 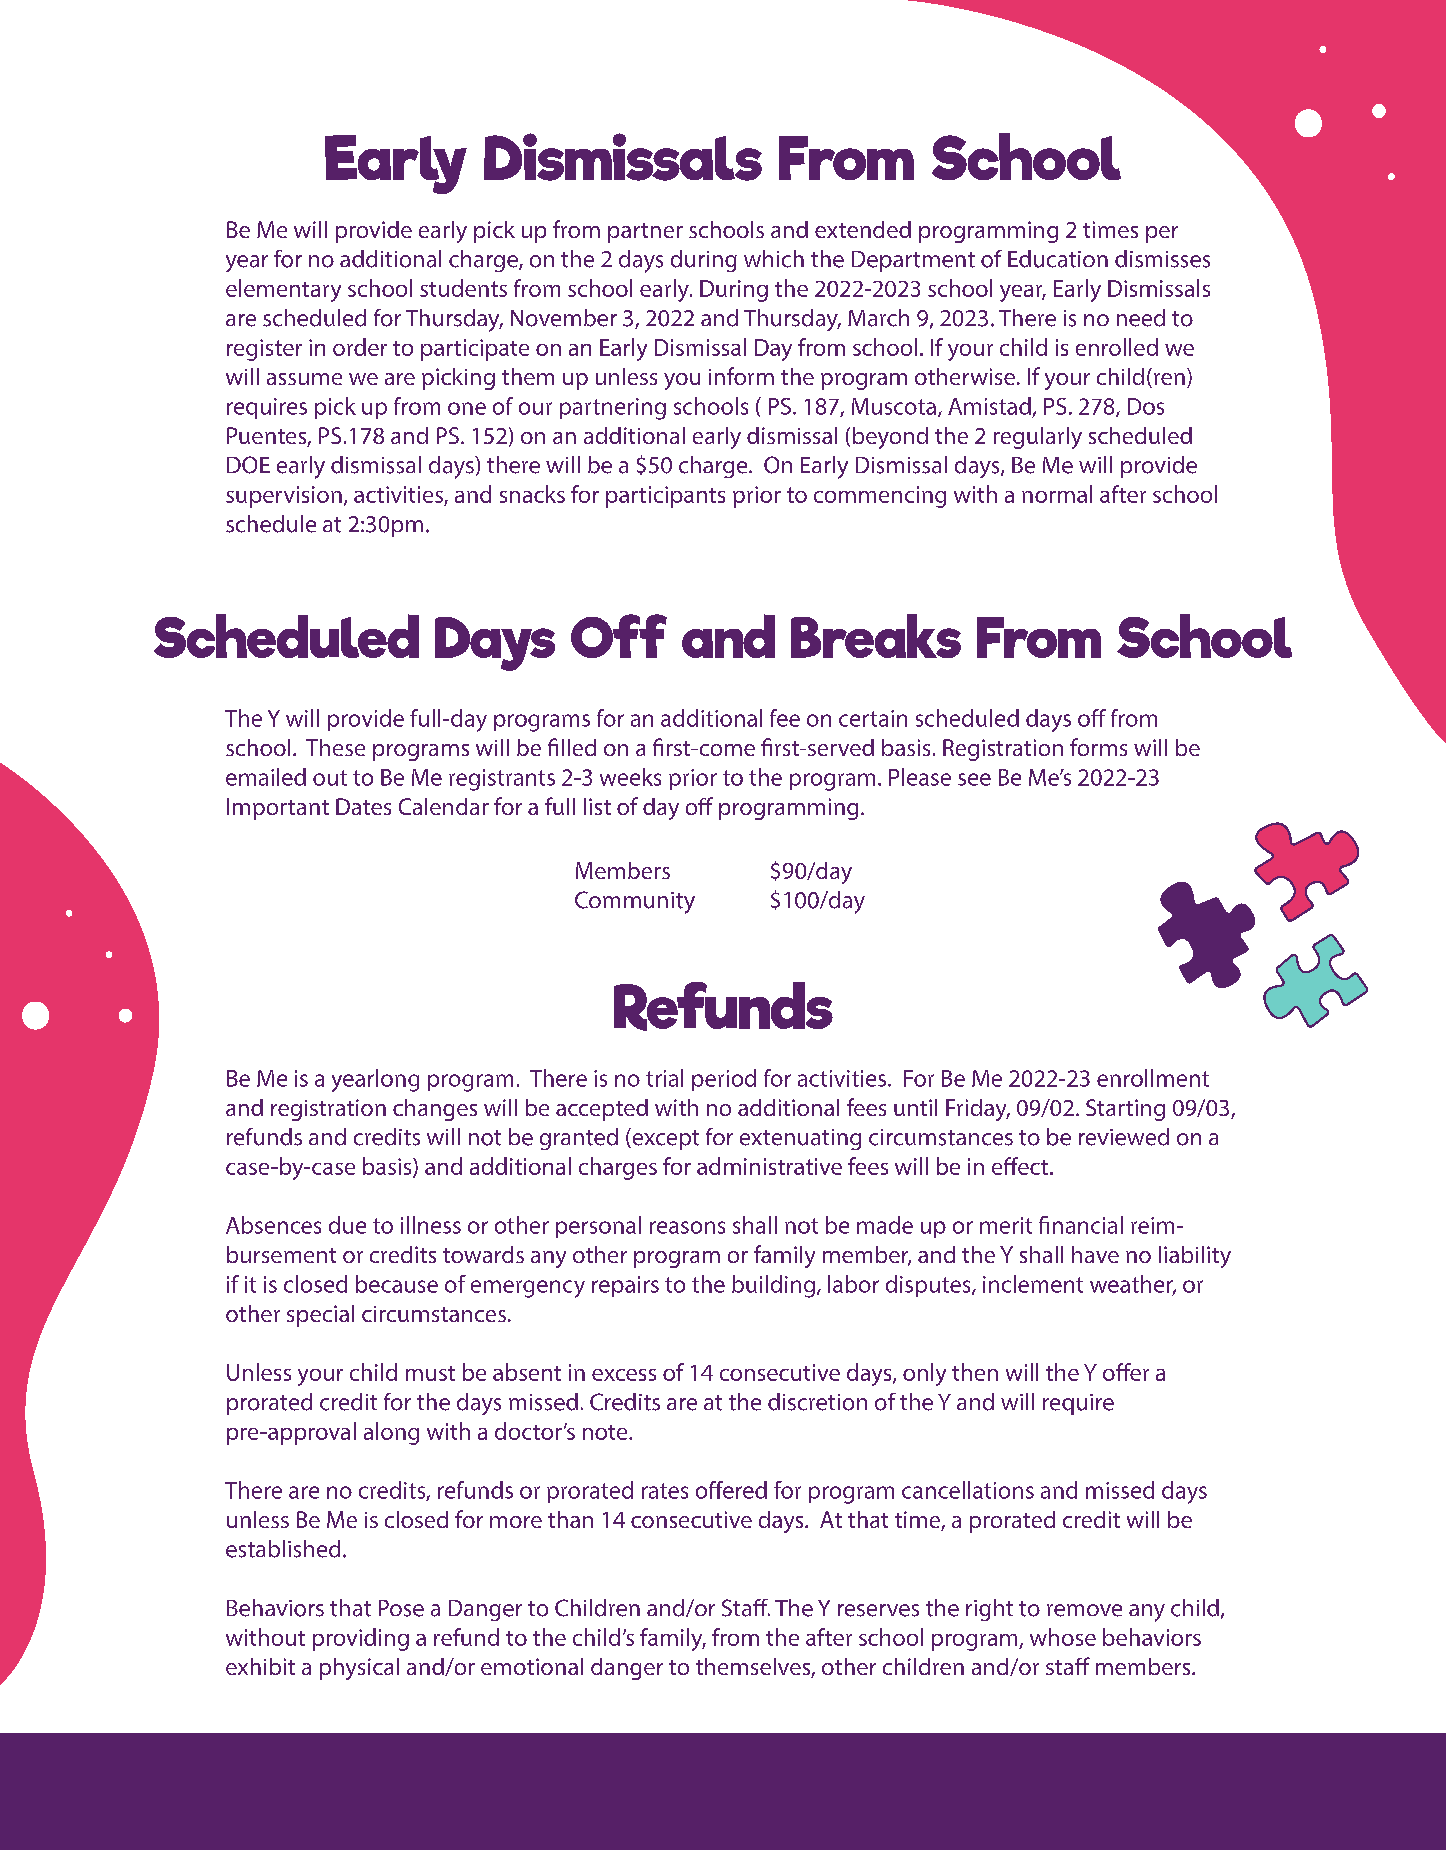 I want to click on special, so click(x=320, y=1316).
